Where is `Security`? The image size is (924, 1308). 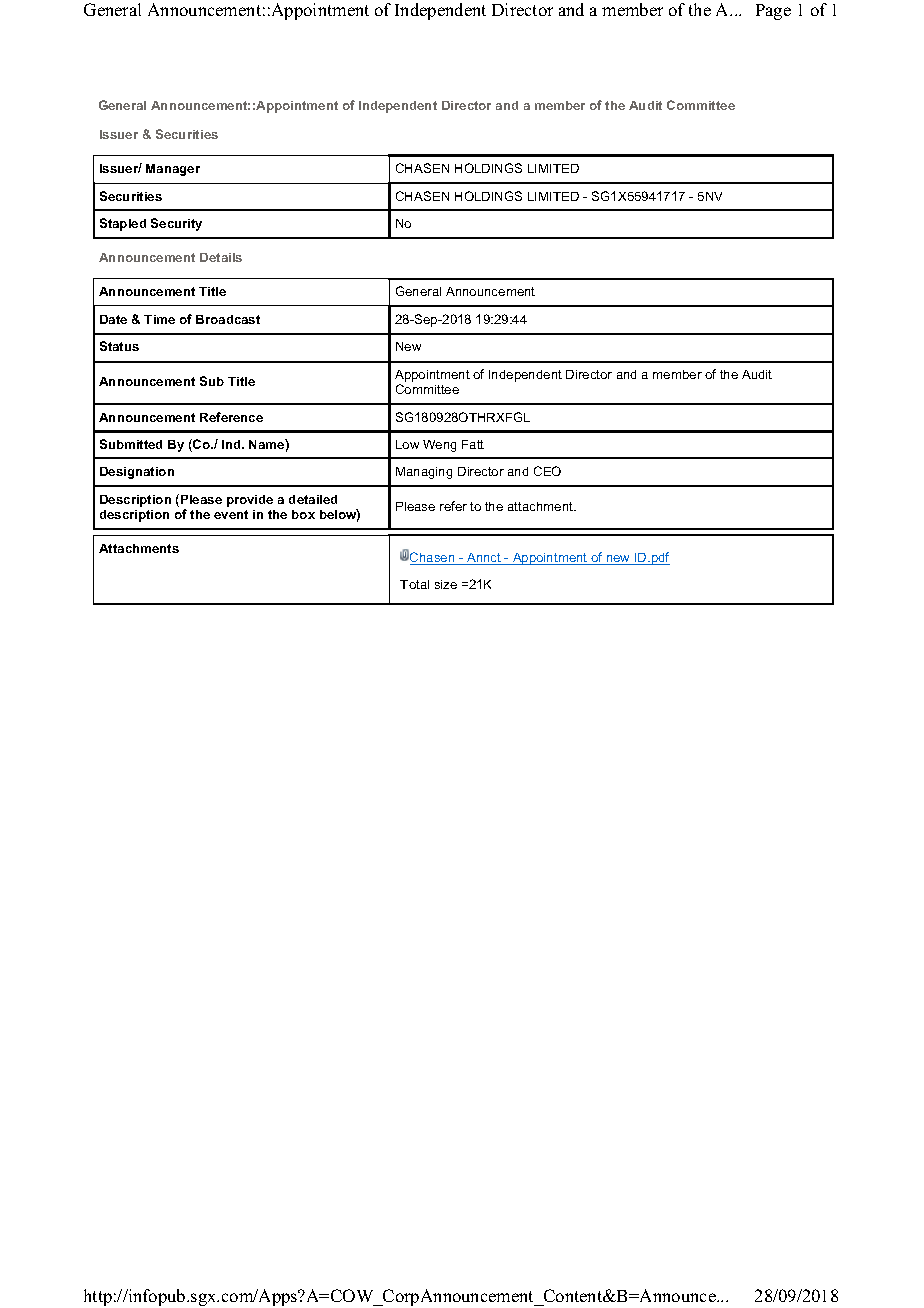
Security is located at coordinates (176, 224).
